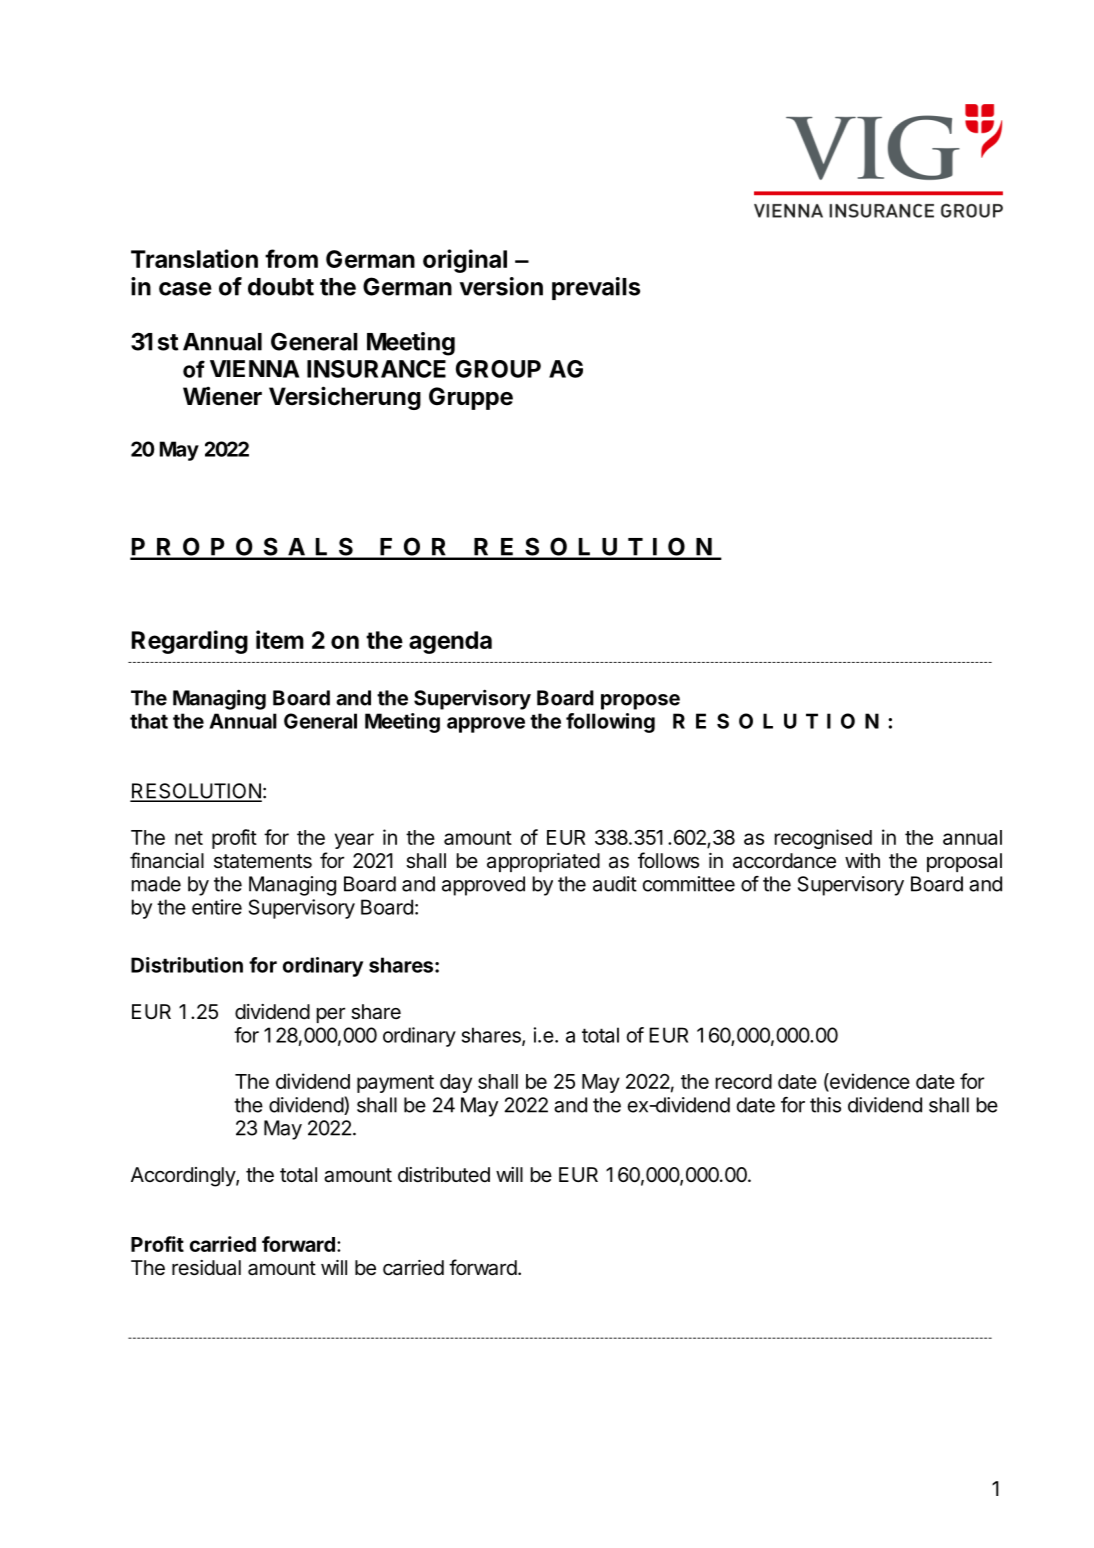 This document has width=1094, height=1548. I want to click on appropriated, so click(543, 862).
